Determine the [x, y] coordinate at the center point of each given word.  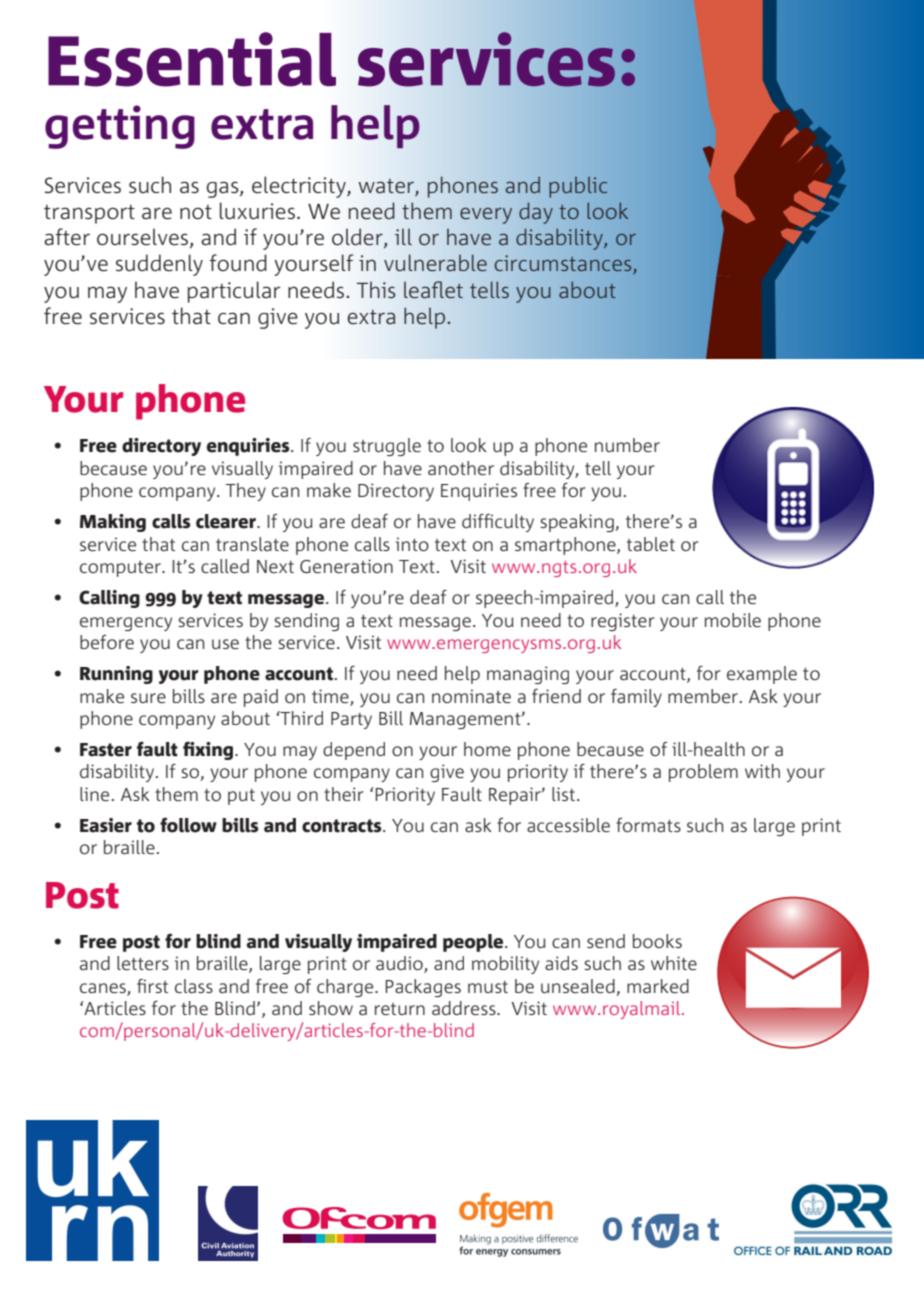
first [152, 986]
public [578, 187]
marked [658, 986]
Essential [192, 59]
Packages [423, 988]
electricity [300, 187]
